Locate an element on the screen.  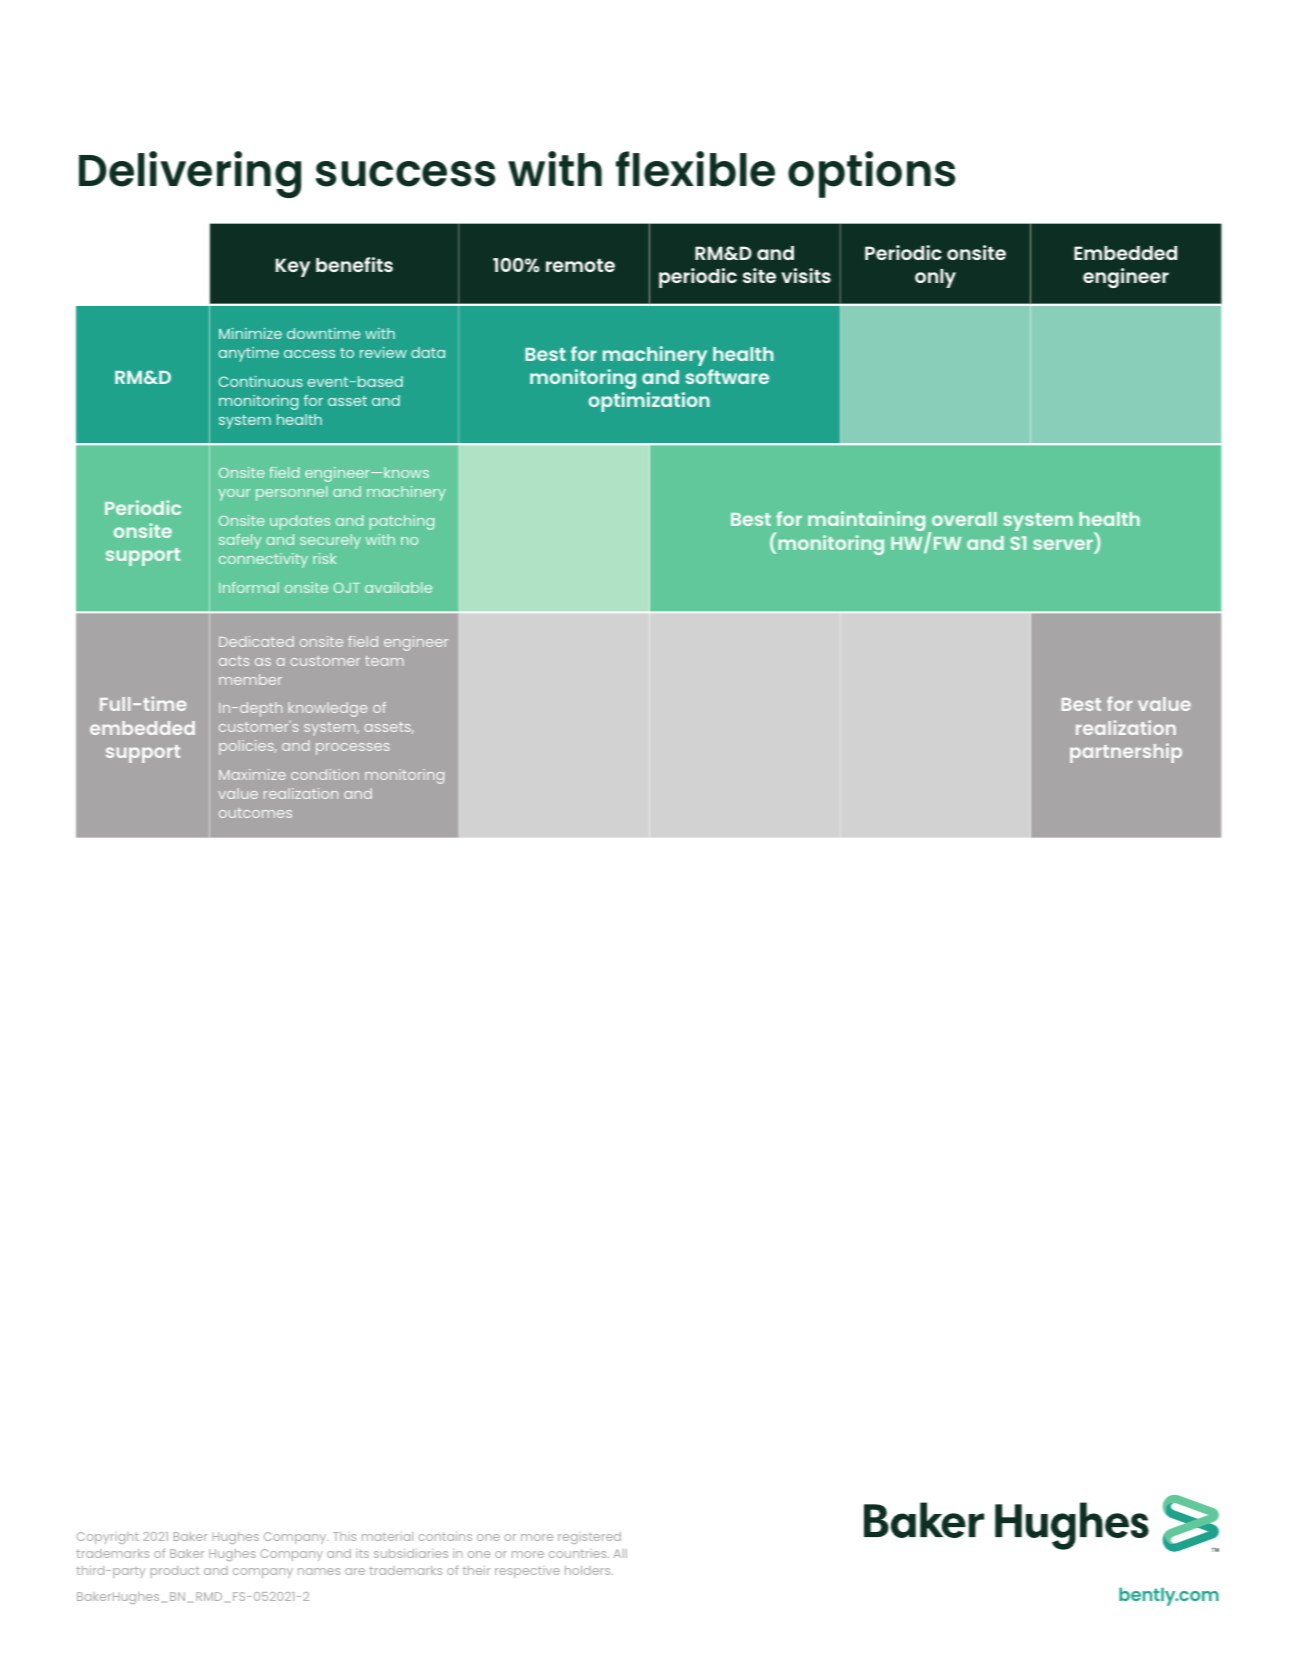
only is located at coordinates (935, 278).
